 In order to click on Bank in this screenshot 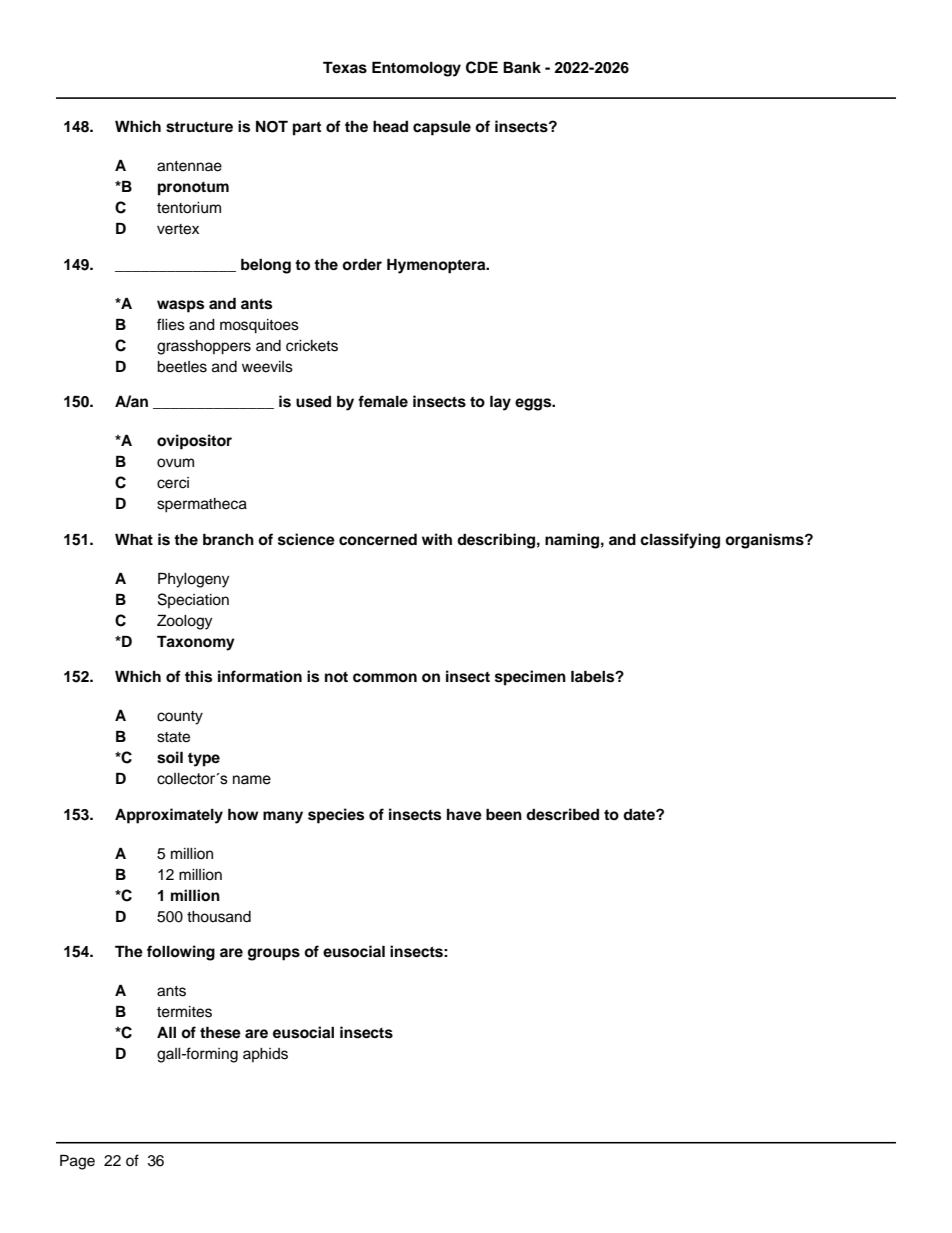, I will do `click(522, 67)`.
